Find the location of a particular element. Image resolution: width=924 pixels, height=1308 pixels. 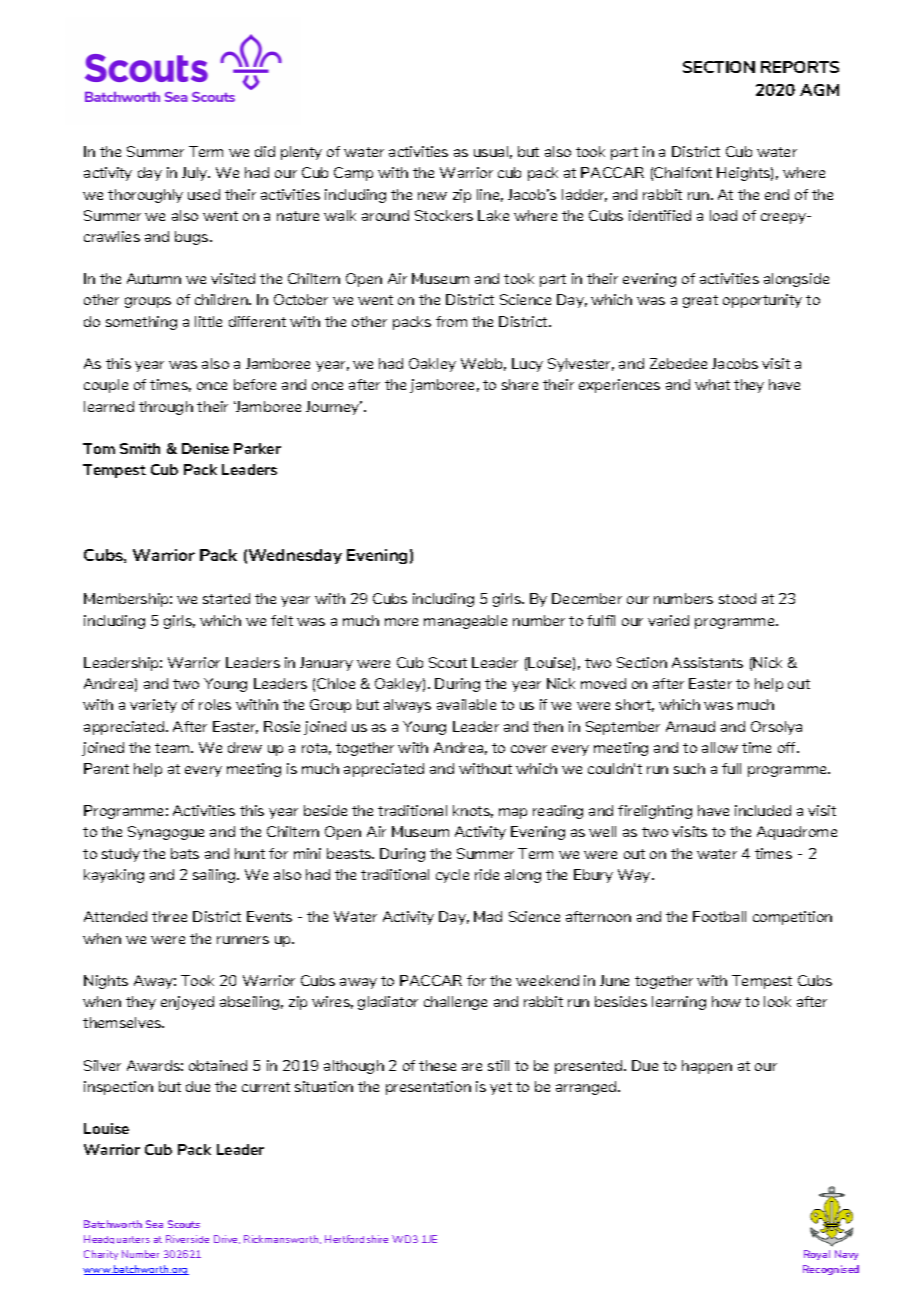

available is located at coordinates (466, 704).
